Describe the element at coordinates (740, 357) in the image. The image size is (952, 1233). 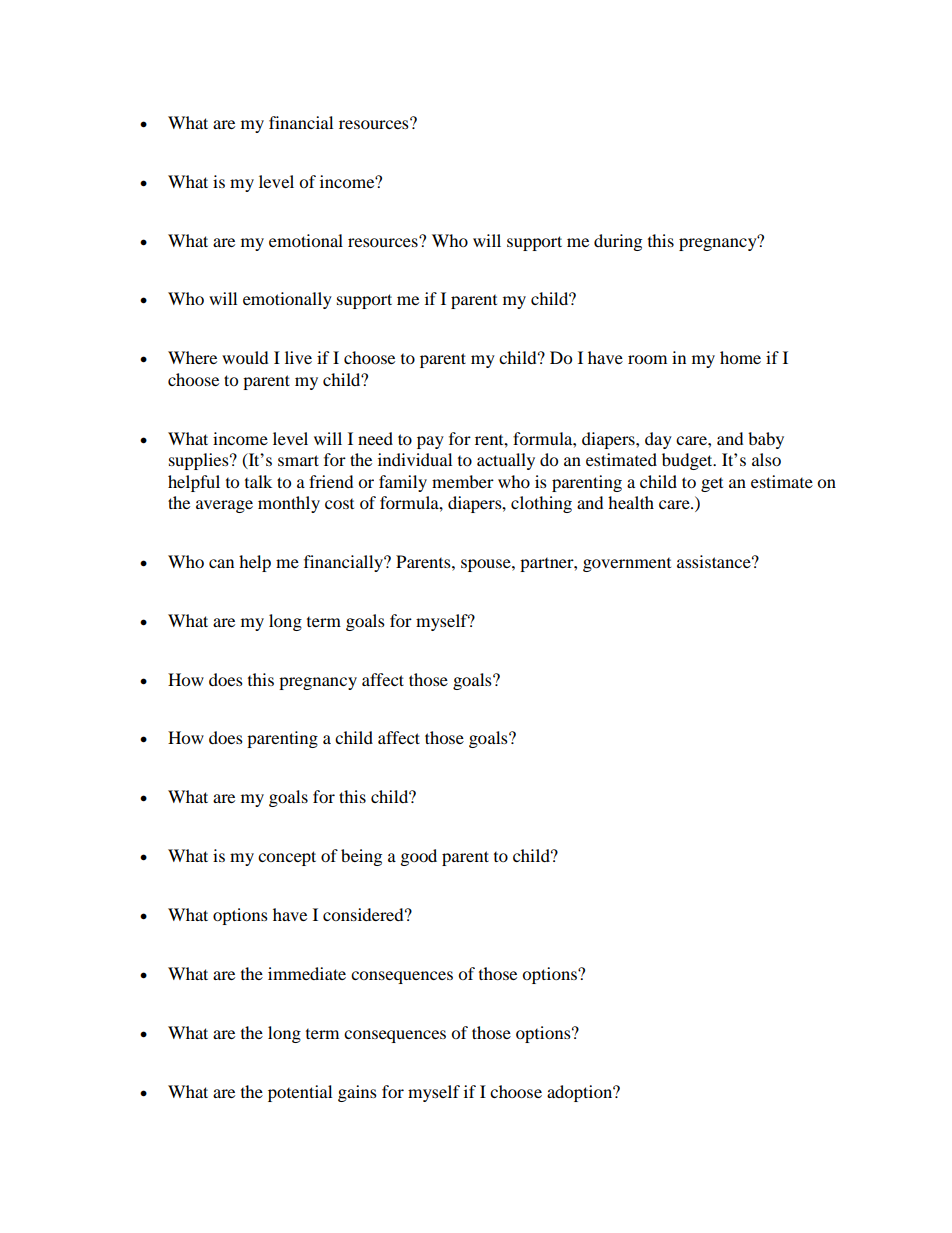
I see `home` at that location.
